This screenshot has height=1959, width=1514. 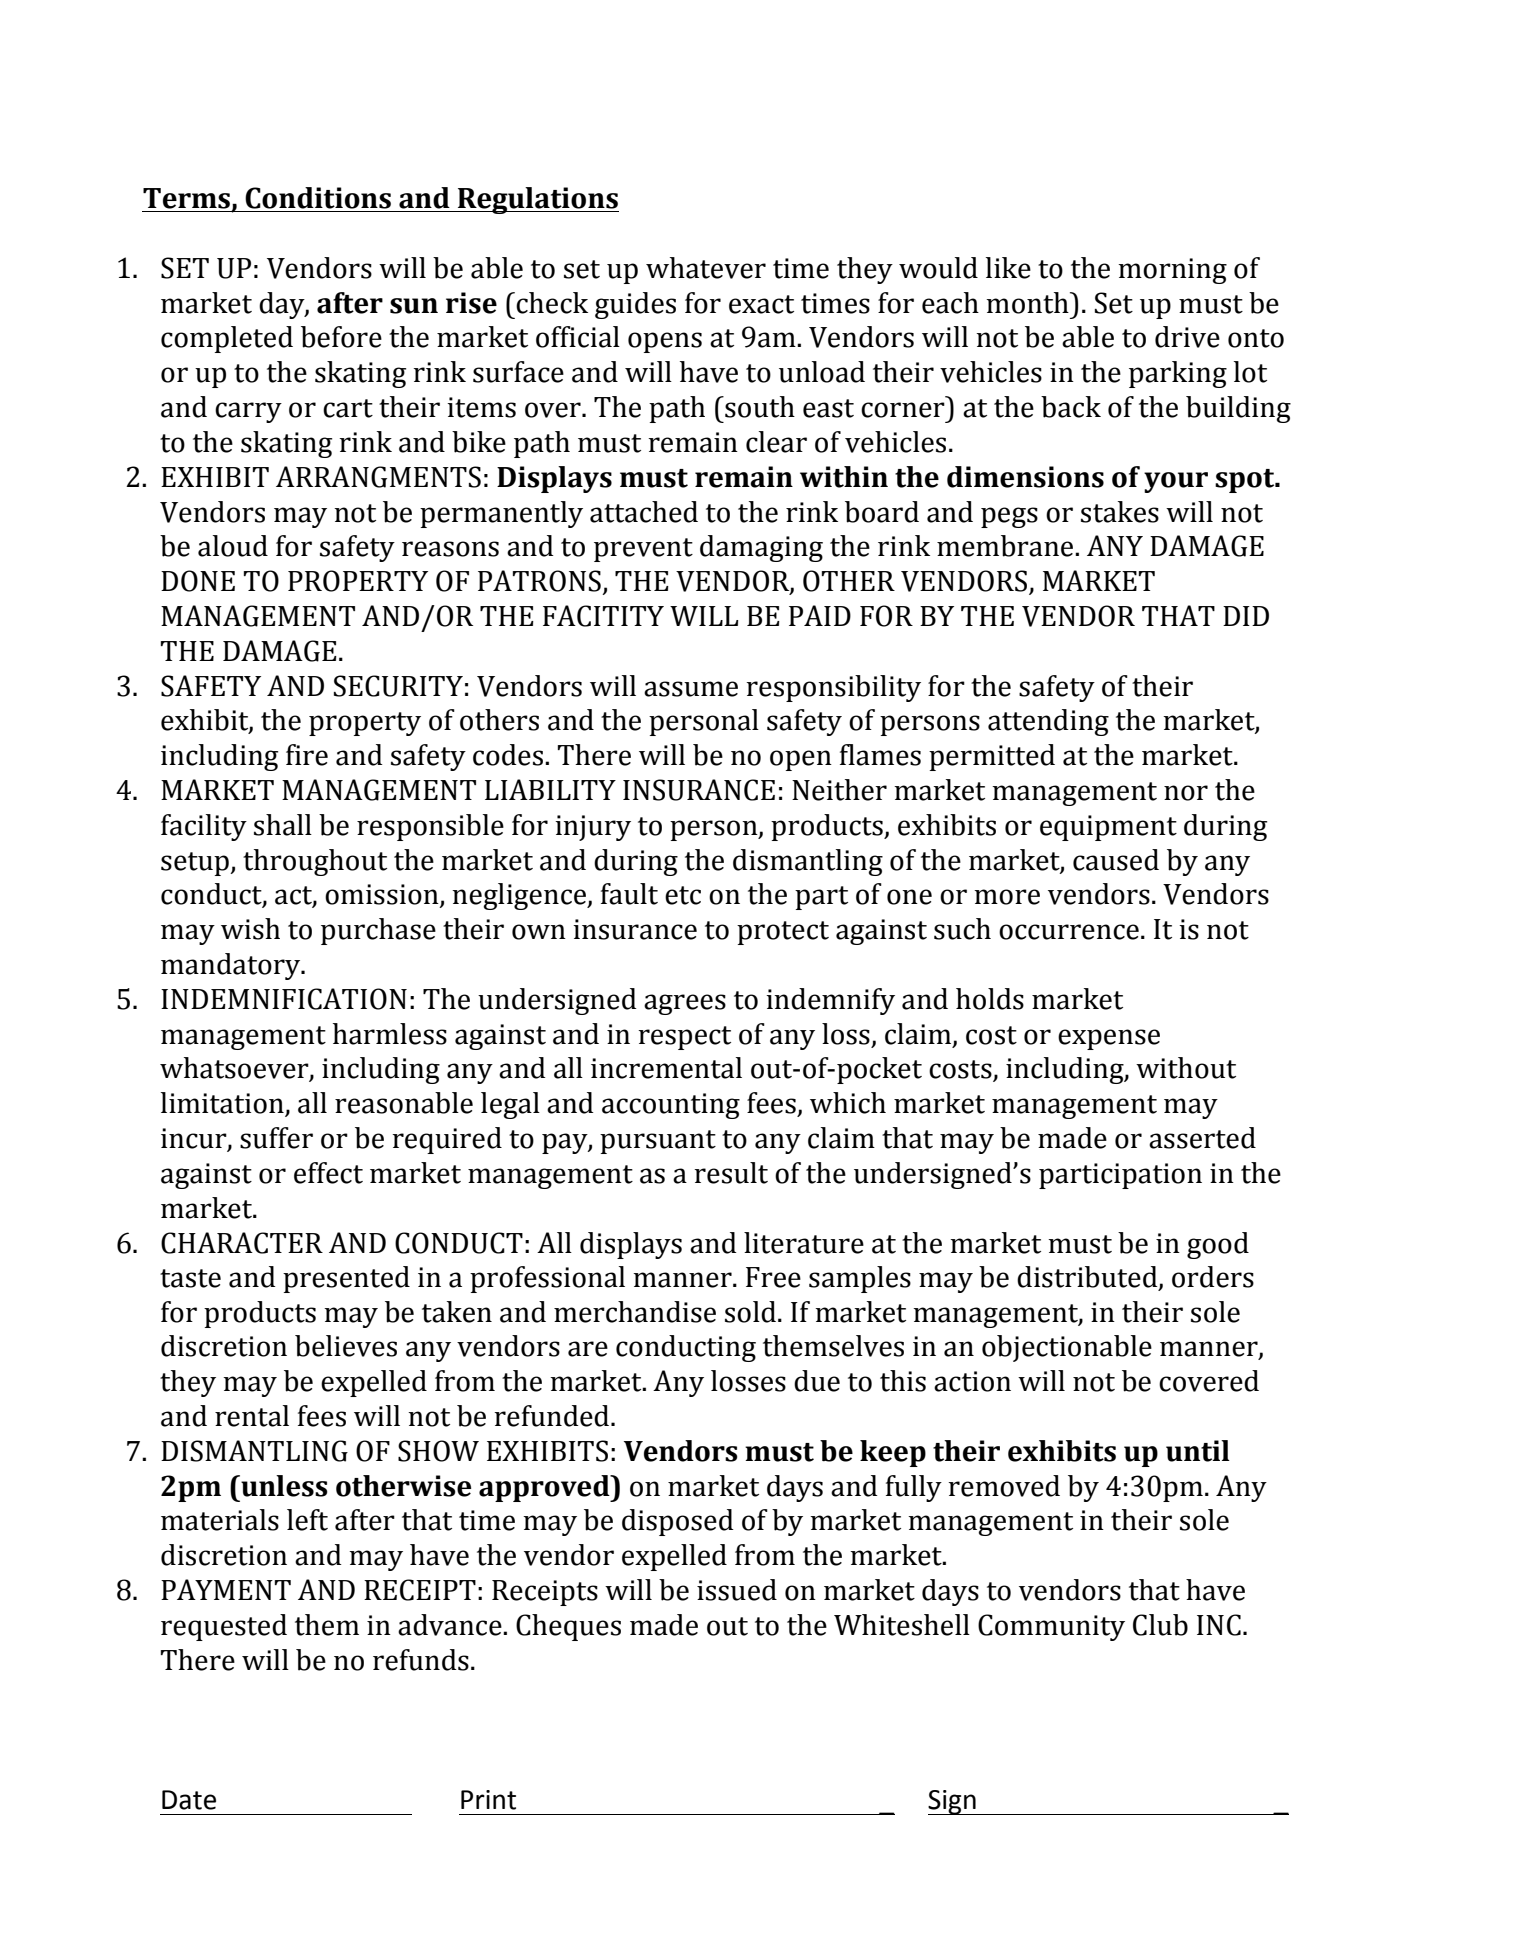 What do you see at coordinates (1109, 1039) in the screenshot?
I see `expense` at bounding box center [1109, 1039].
